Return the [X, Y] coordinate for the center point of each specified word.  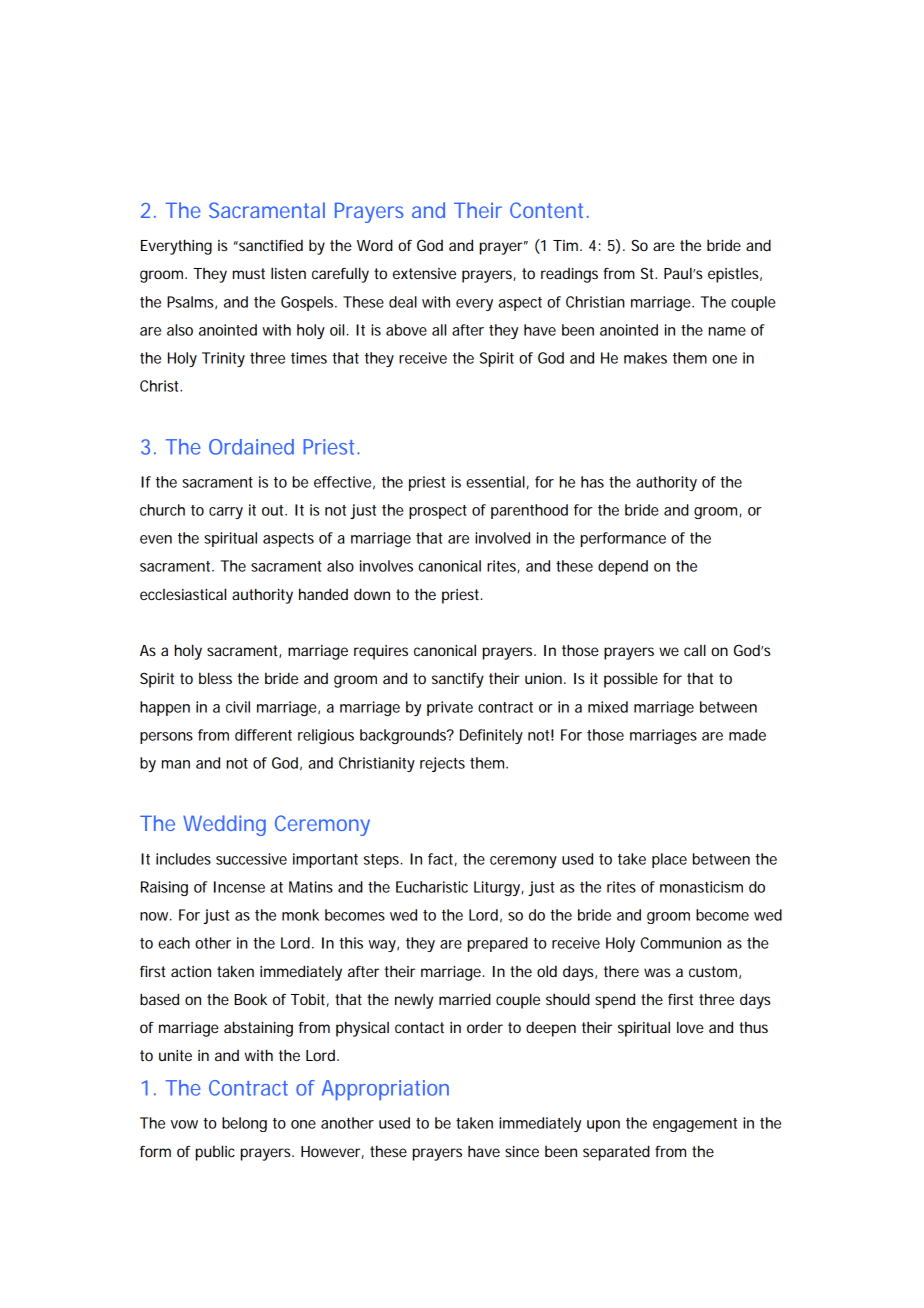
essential [495, 482]
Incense [239, 887]
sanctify [458, 680]
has [592, 482]
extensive [424, 273]
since [522, 1151]
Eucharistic [432, 887]
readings [569, 275]
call [695, 650]
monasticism [701, 887]
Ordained [251, 447]
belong [244, 1124]
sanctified [270, 245]
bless [215, 678]
